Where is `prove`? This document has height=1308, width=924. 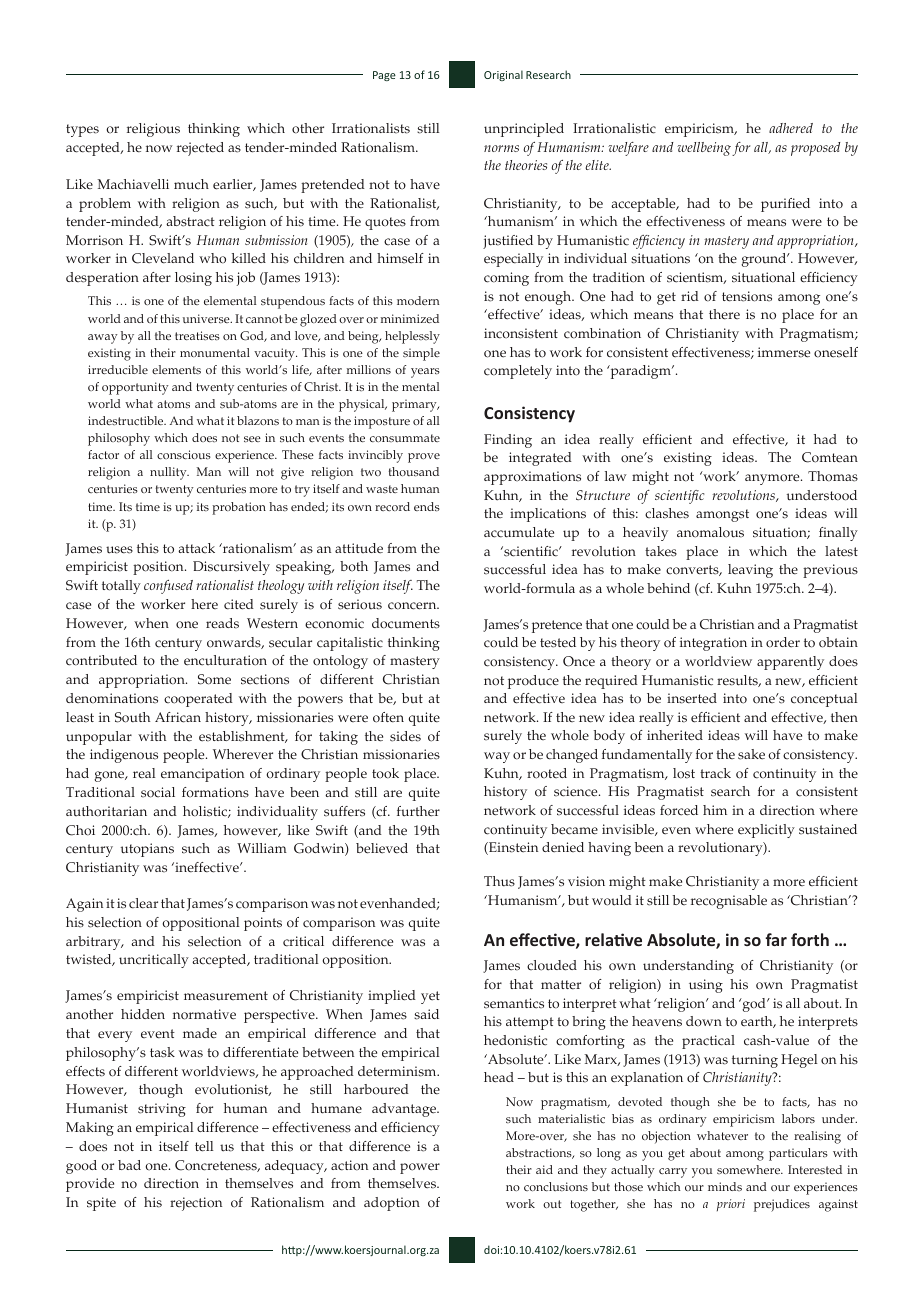 prove is located at coordinates (424, 458).
